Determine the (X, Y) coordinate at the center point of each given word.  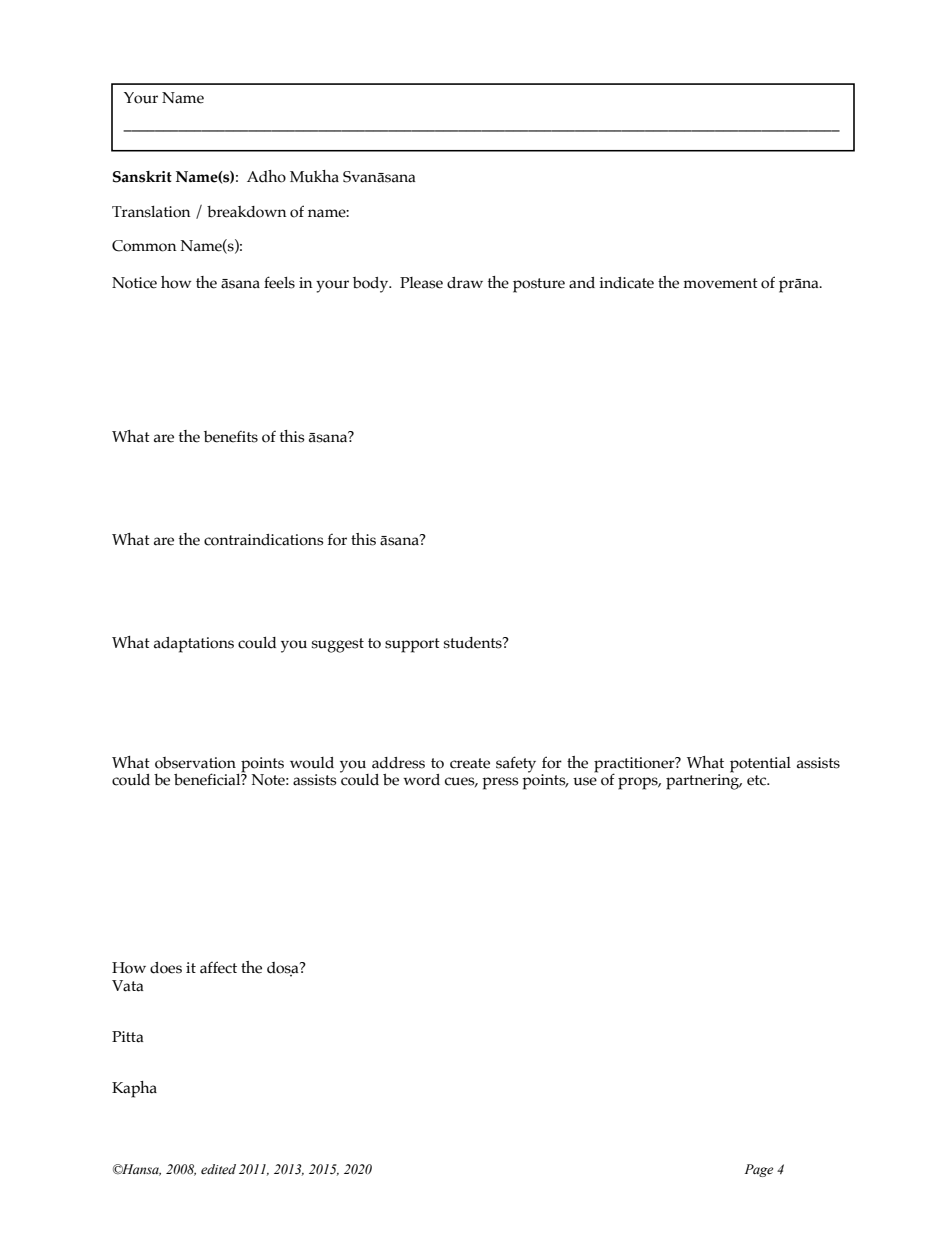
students (474, 643)
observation (195, 763)
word (421, 780)
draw (465, 283)
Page (759, 1170)
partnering (704, 781)
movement (720, 283)
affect (218, 967)
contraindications (264, 540)
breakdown (247, 212)
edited (218, 1169)
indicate (627, 283)
